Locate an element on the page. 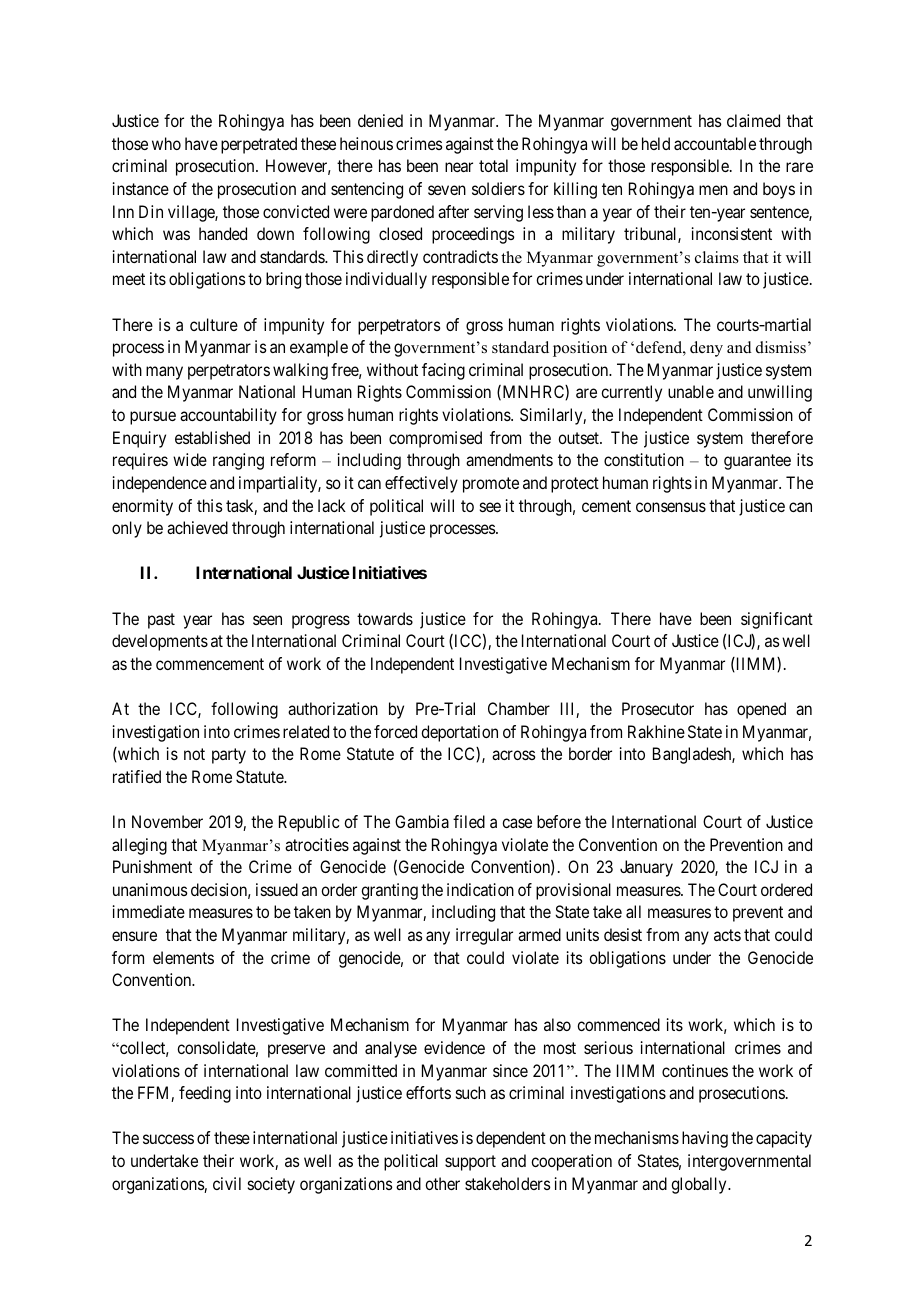 This image has height=1308, width=924. promote is located at coordinates (491, 485).
